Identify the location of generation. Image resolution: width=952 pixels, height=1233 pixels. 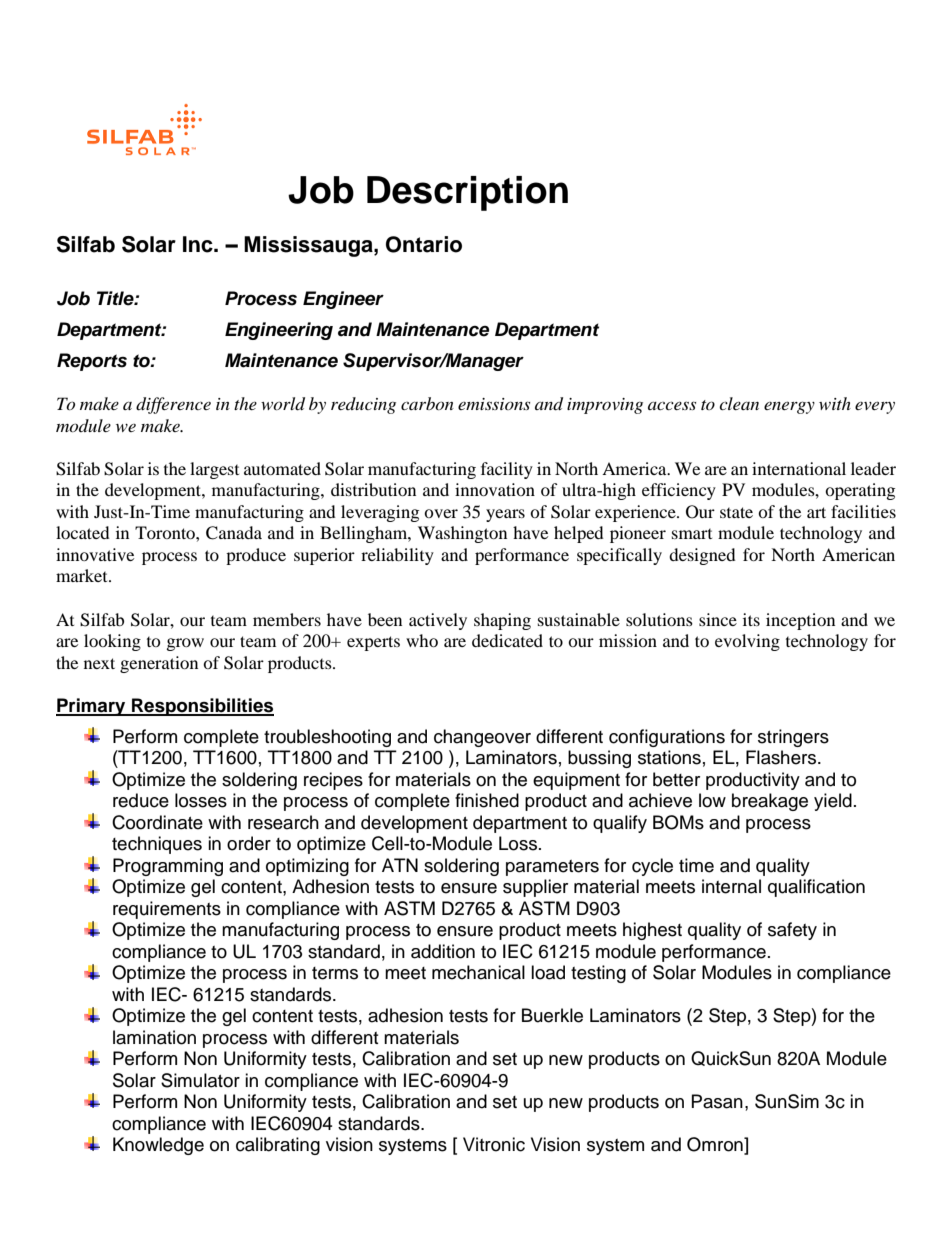
(159, 664).
